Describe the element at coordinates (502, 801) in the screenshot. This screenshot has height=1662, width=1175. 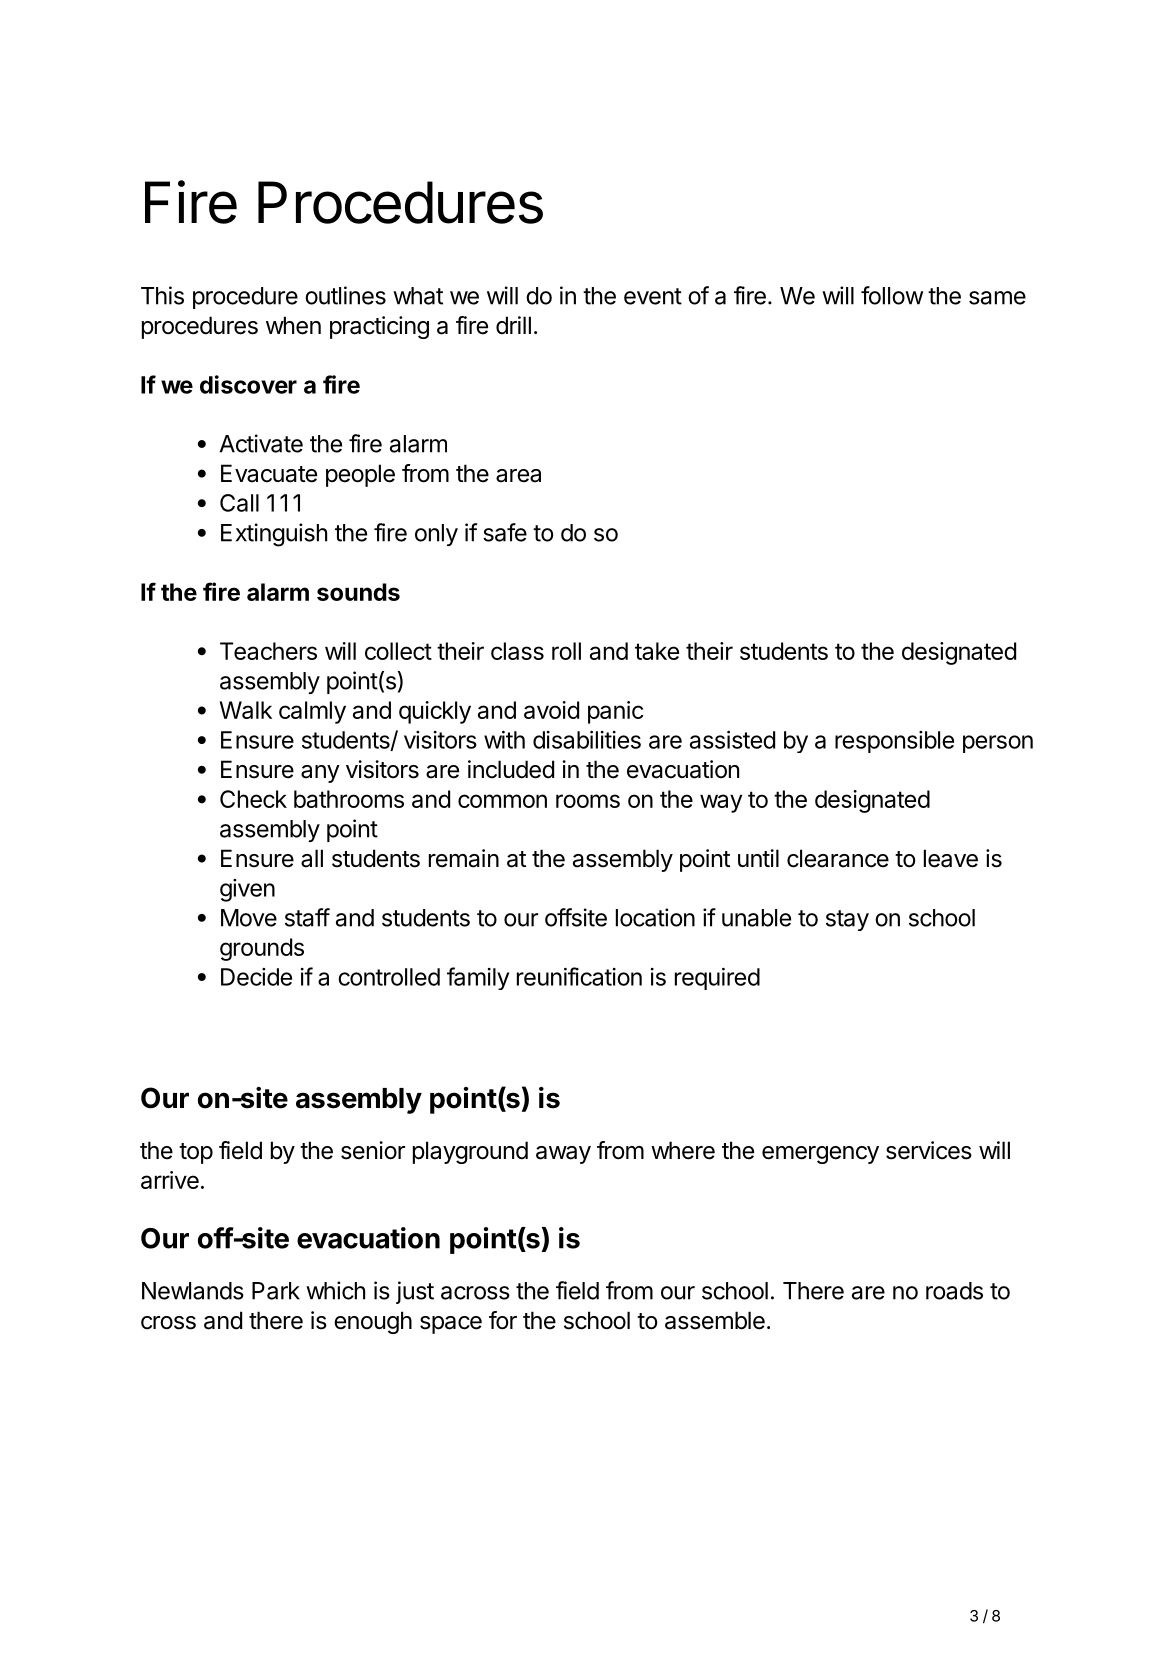
I see `common` at that location.
